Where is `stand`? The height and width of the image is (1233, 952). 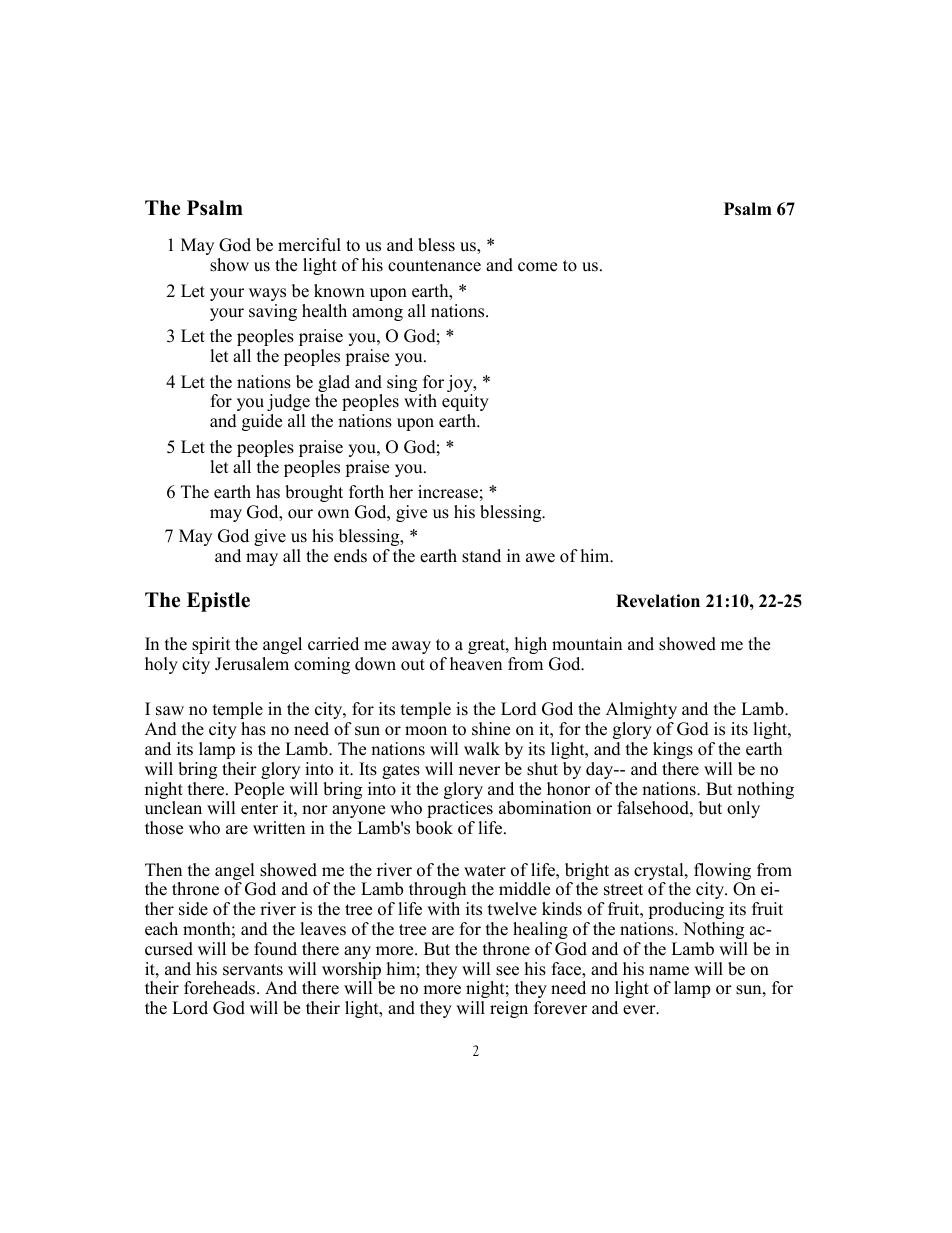
stand is located at coordinates (481, 556).
